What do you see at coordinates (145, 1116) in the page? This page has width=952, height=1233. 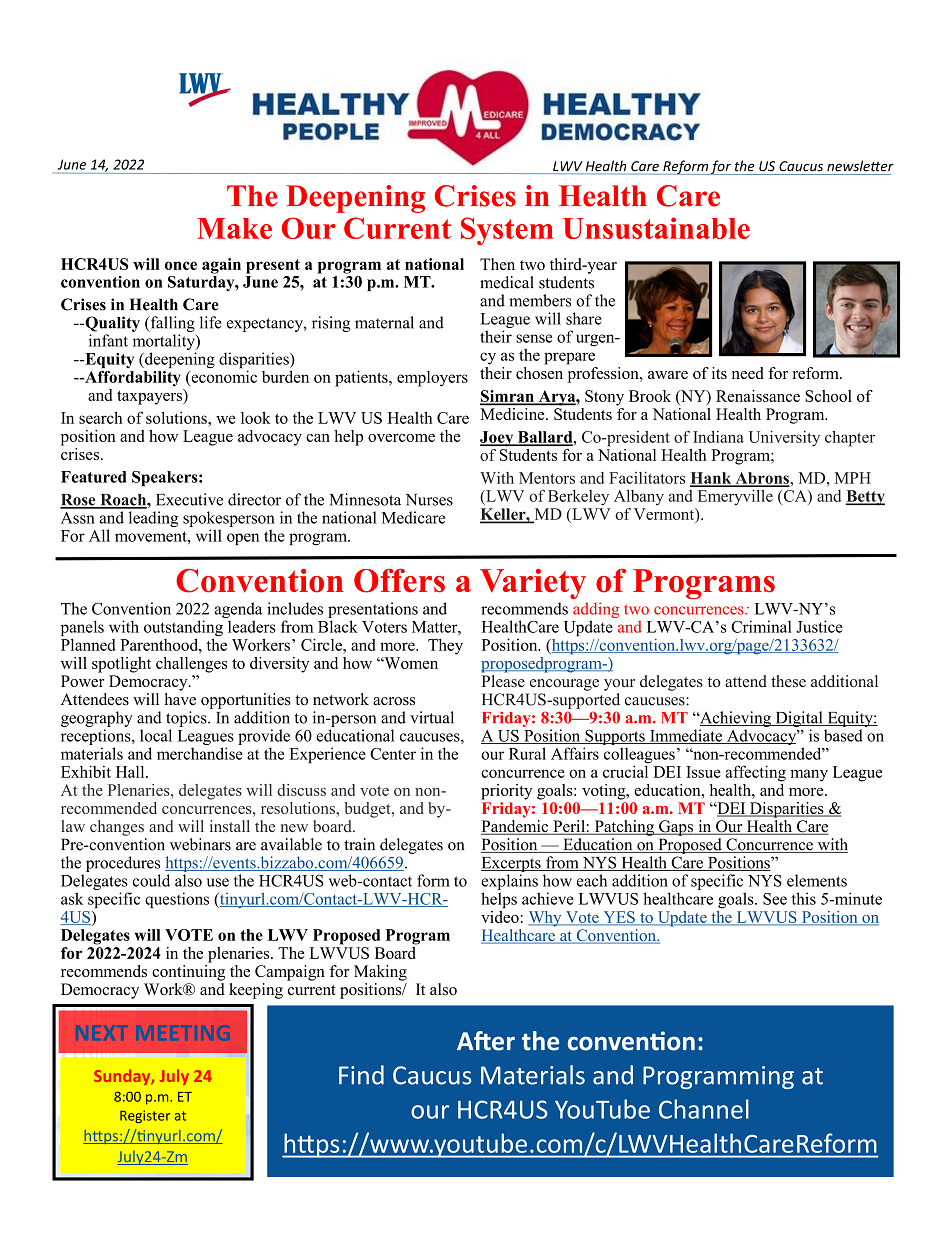 I see `Register` at bounding box center [145, 1116].
